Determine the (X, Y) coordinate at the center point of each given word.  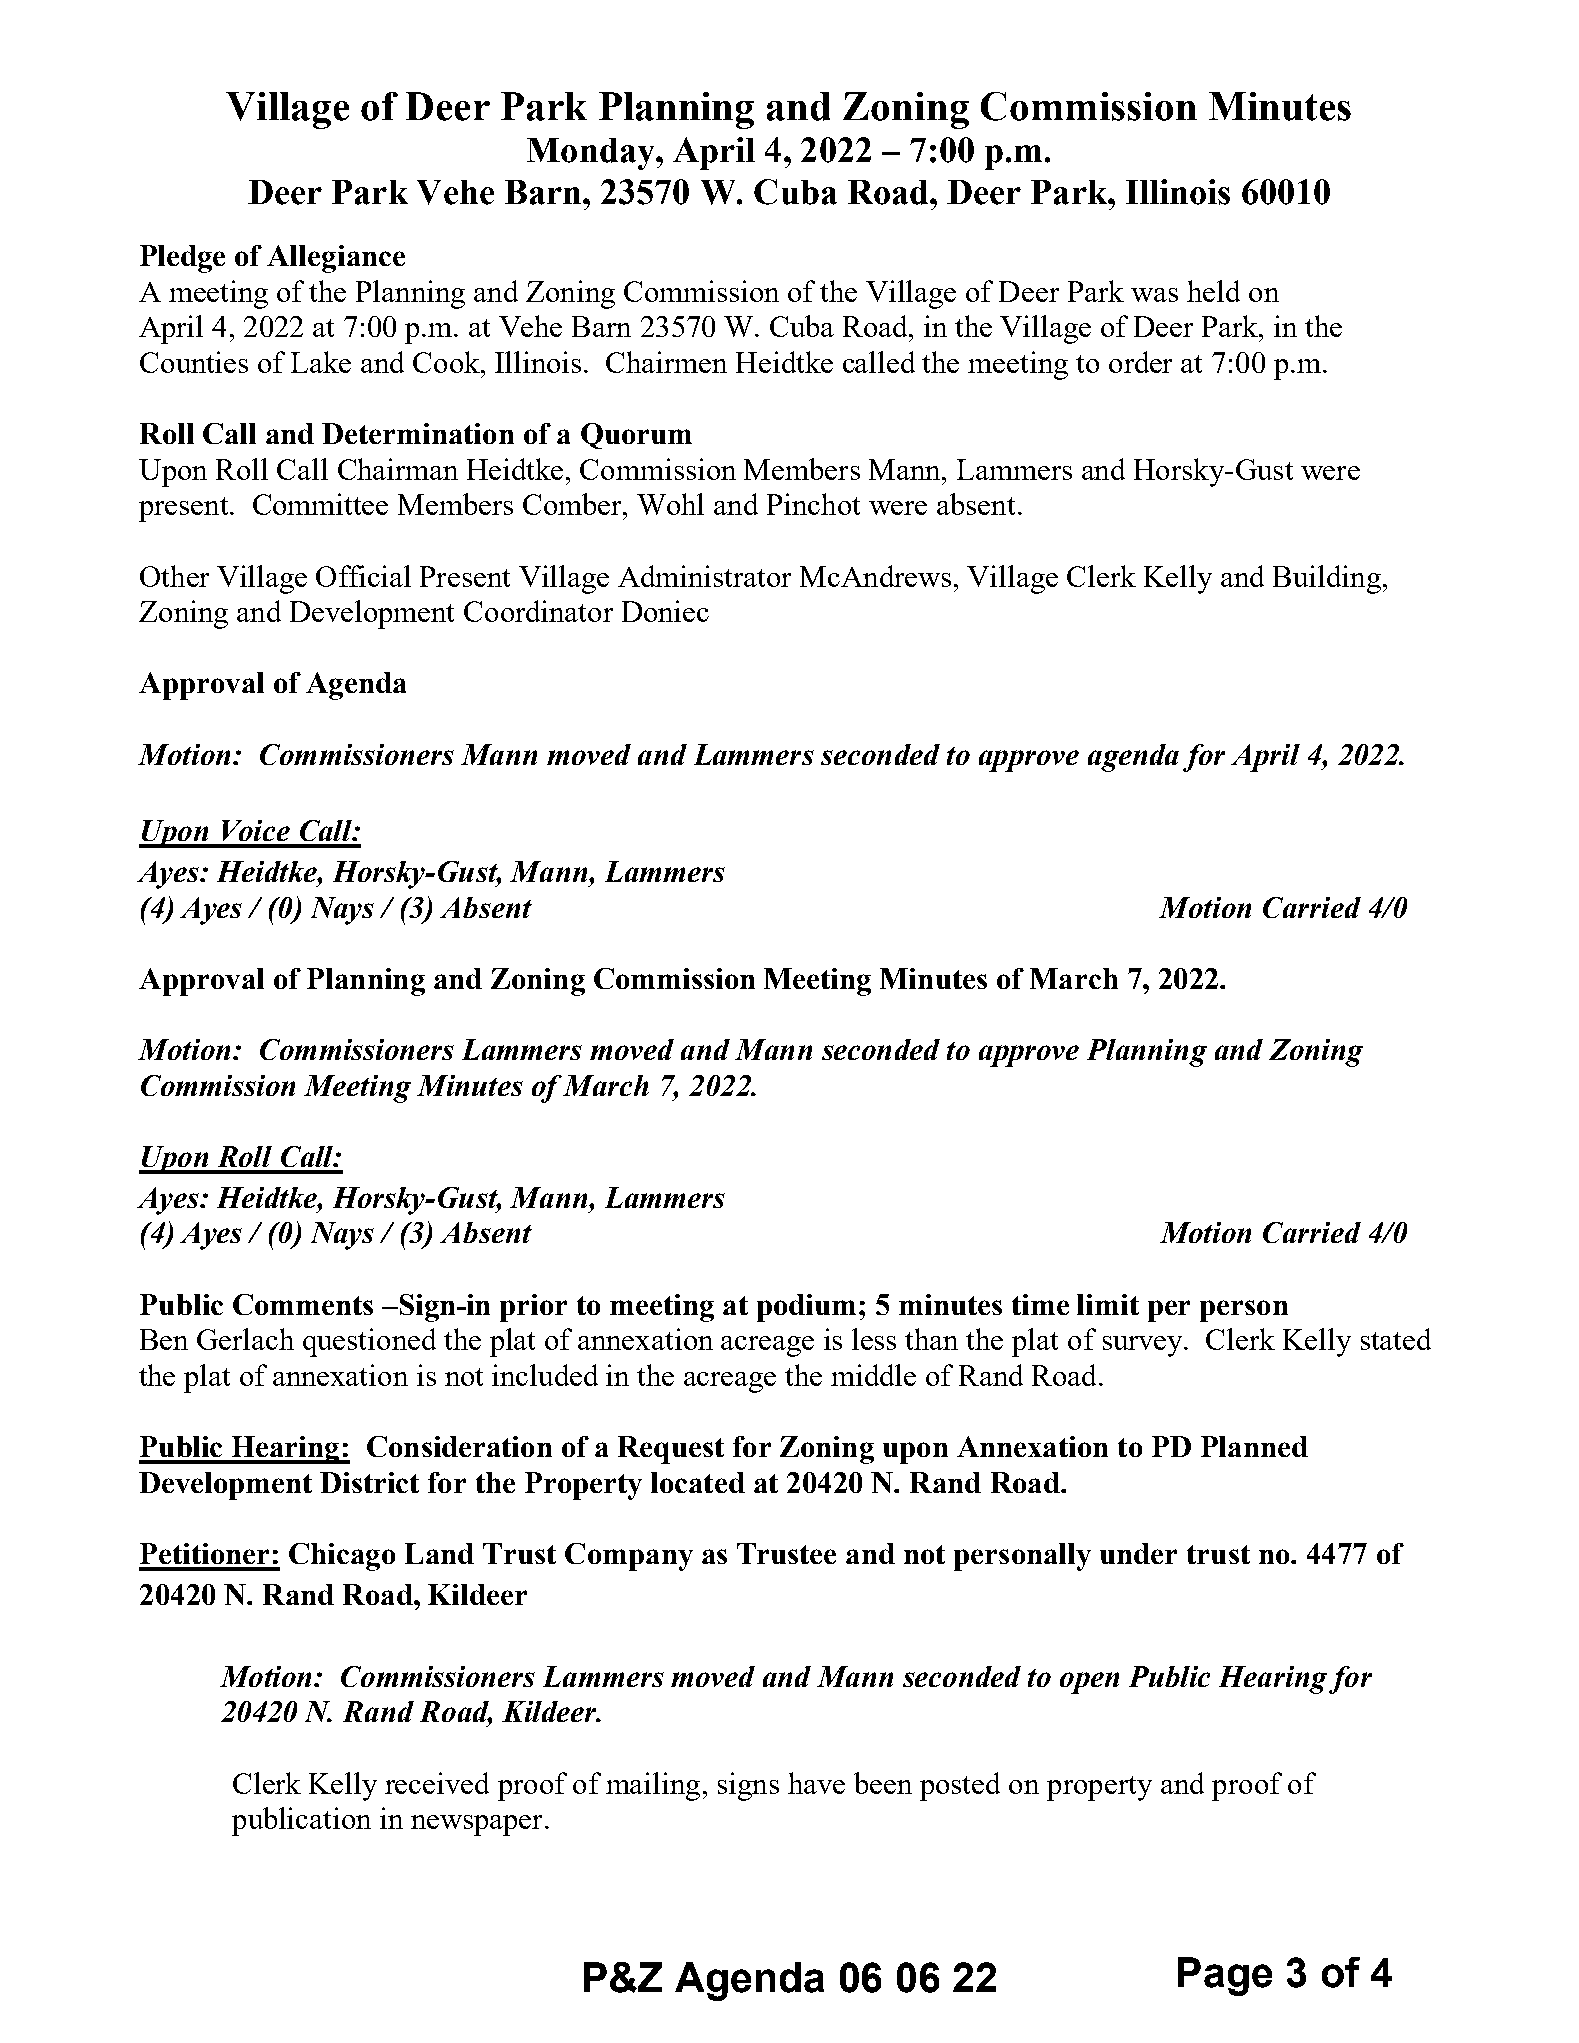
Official (363, 576)
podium (806, 1308)
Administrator (704, 576)
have (816, 1783)
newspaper (478, 1825)
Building (1327, 579)
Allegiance (336, 259)
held (1213, 291)
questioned (369, 1342)
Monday (592, 154)
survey (1144, 1346)
